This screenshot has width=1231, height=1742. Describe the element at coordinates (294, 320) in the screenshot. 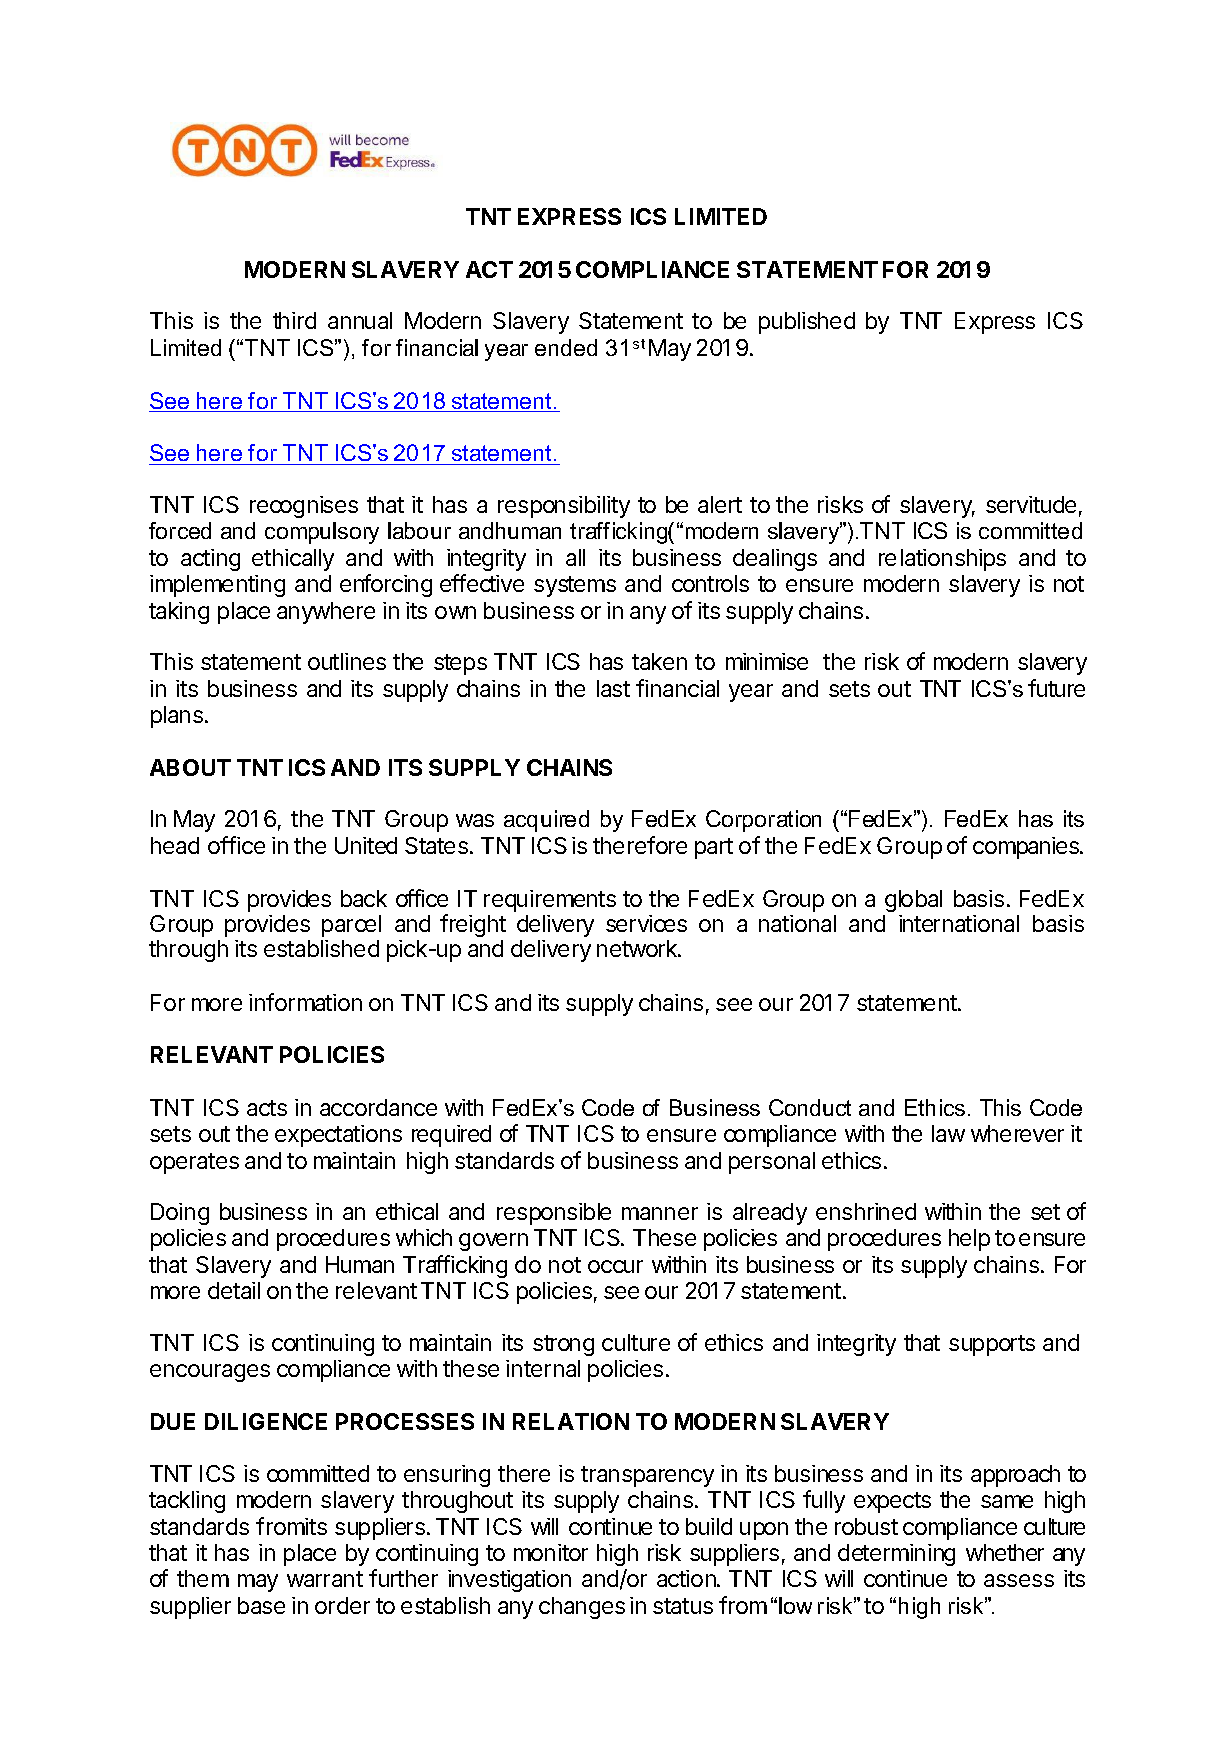

I see `third` at that location.
